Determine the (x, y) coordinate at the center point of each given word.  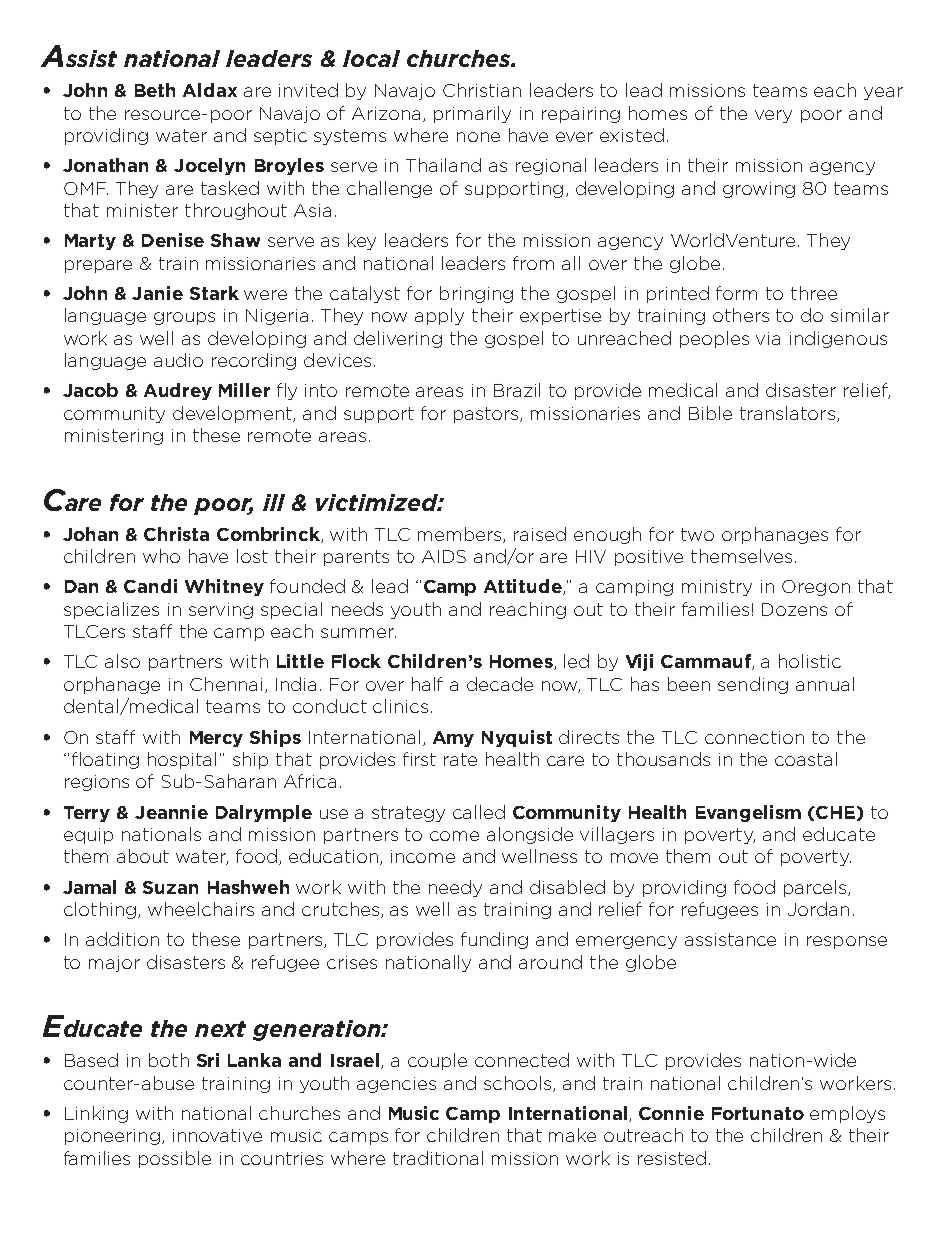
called (479, 812)
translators (787, 413)
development (233, 414)
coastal (806, 759)
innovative (217, 1135)
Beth (155, 90)
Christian (482, 90)
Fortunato (758, 1113)
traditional (438, 1158)
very (773, 116)
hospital (182, 760)
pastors (487, 415)
